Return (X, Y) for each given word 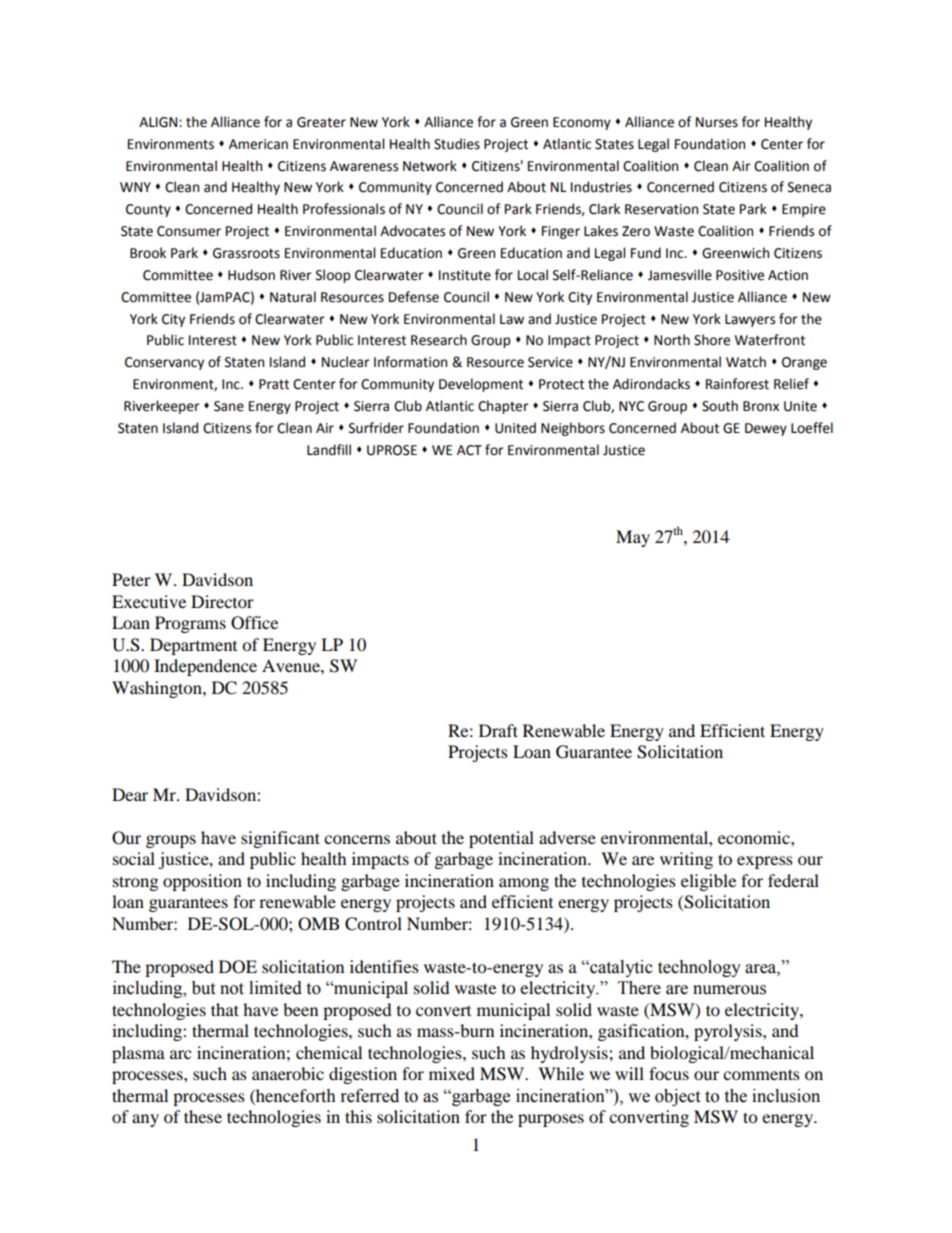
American (258, 144)
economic (755, 837)
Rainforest (737, 384)
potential (501, 839)
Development (481, 385)
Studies (457, 144)
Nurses (717, 122)
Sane (229, 406)
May (633, 538)
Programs (190, 624)
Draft (498, 730)
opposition (202, 882)
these (203, 1116)
